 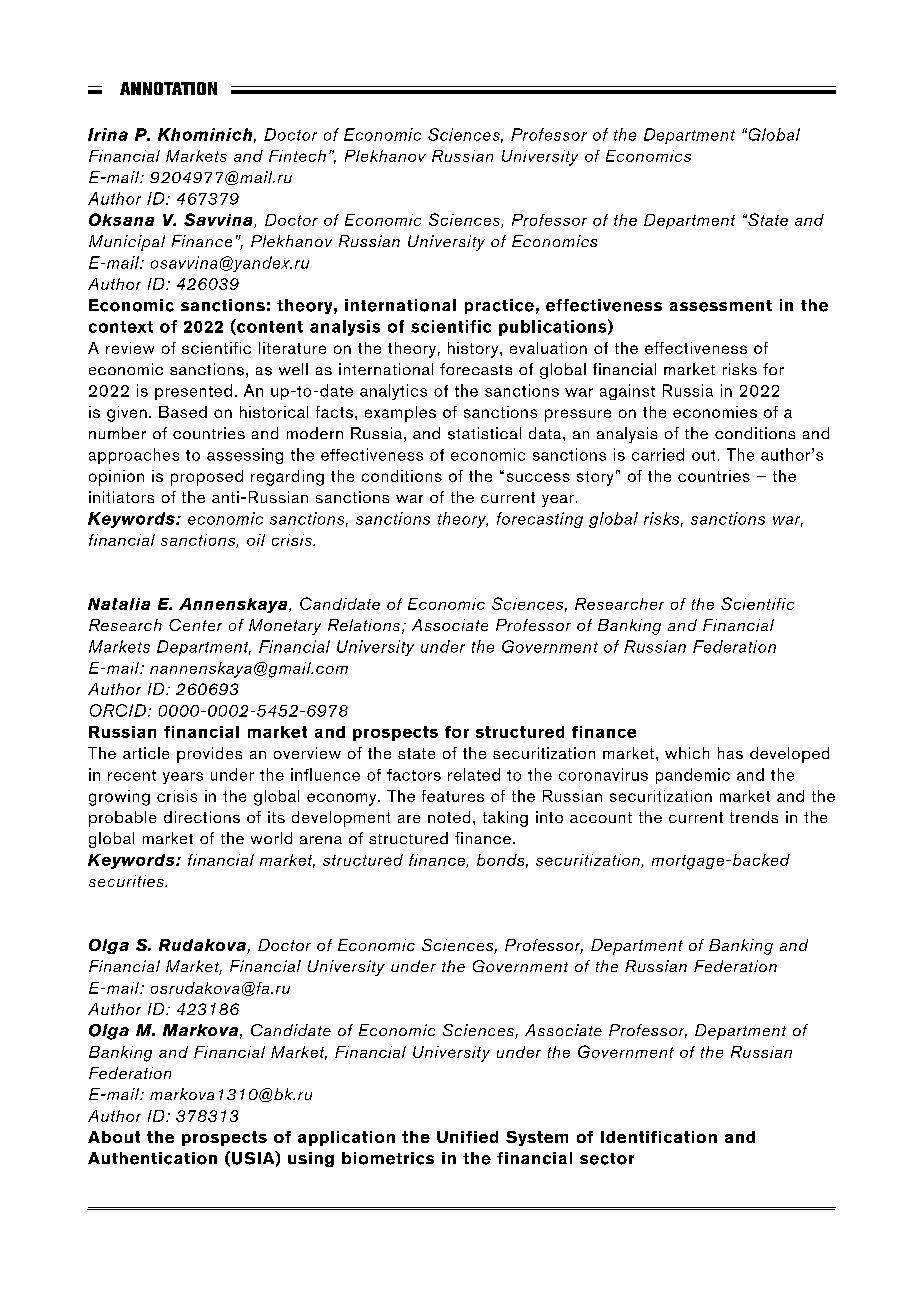 I want to click on Center, so click(x=195, y=625).
